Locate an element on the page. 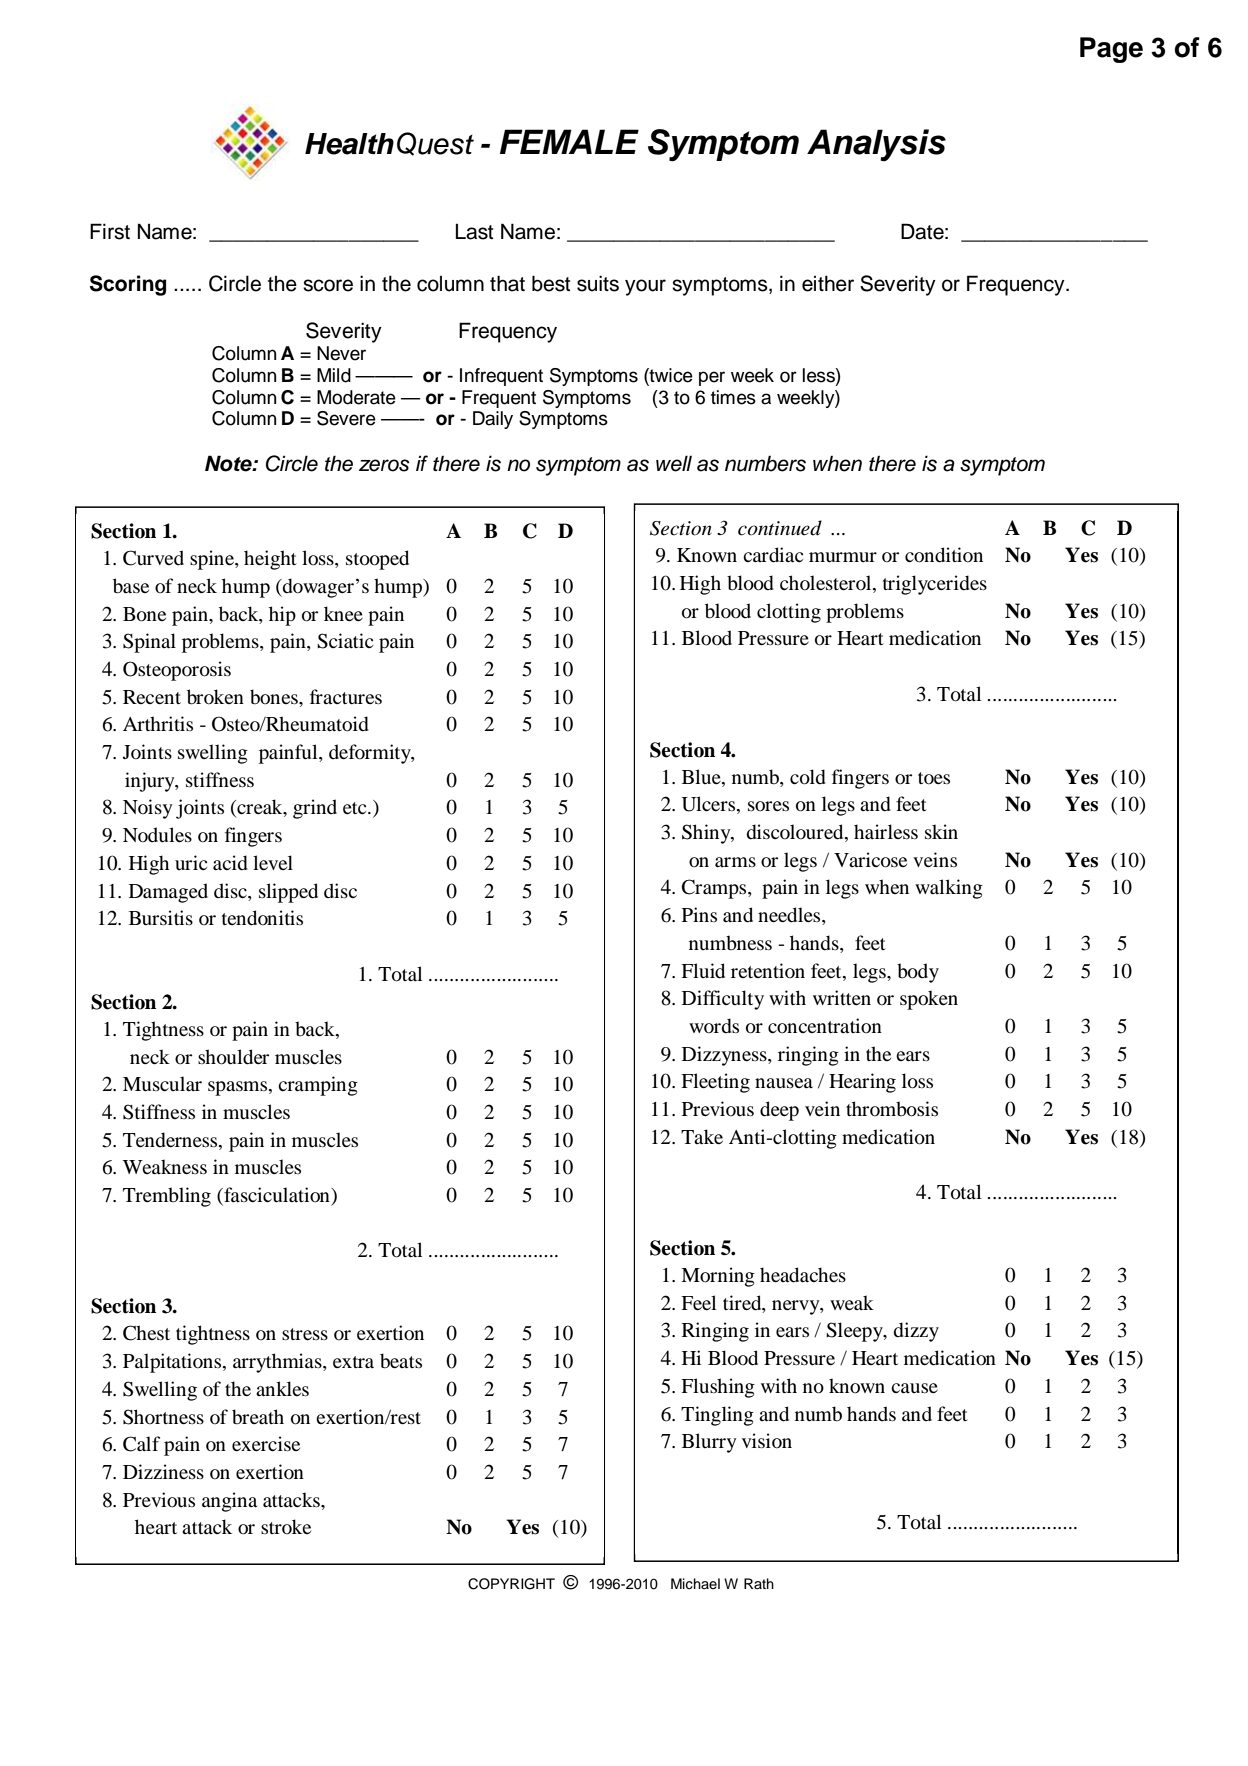 The height and width of the image is (1766, 1248). spine is located at coordinates (213, 560).
